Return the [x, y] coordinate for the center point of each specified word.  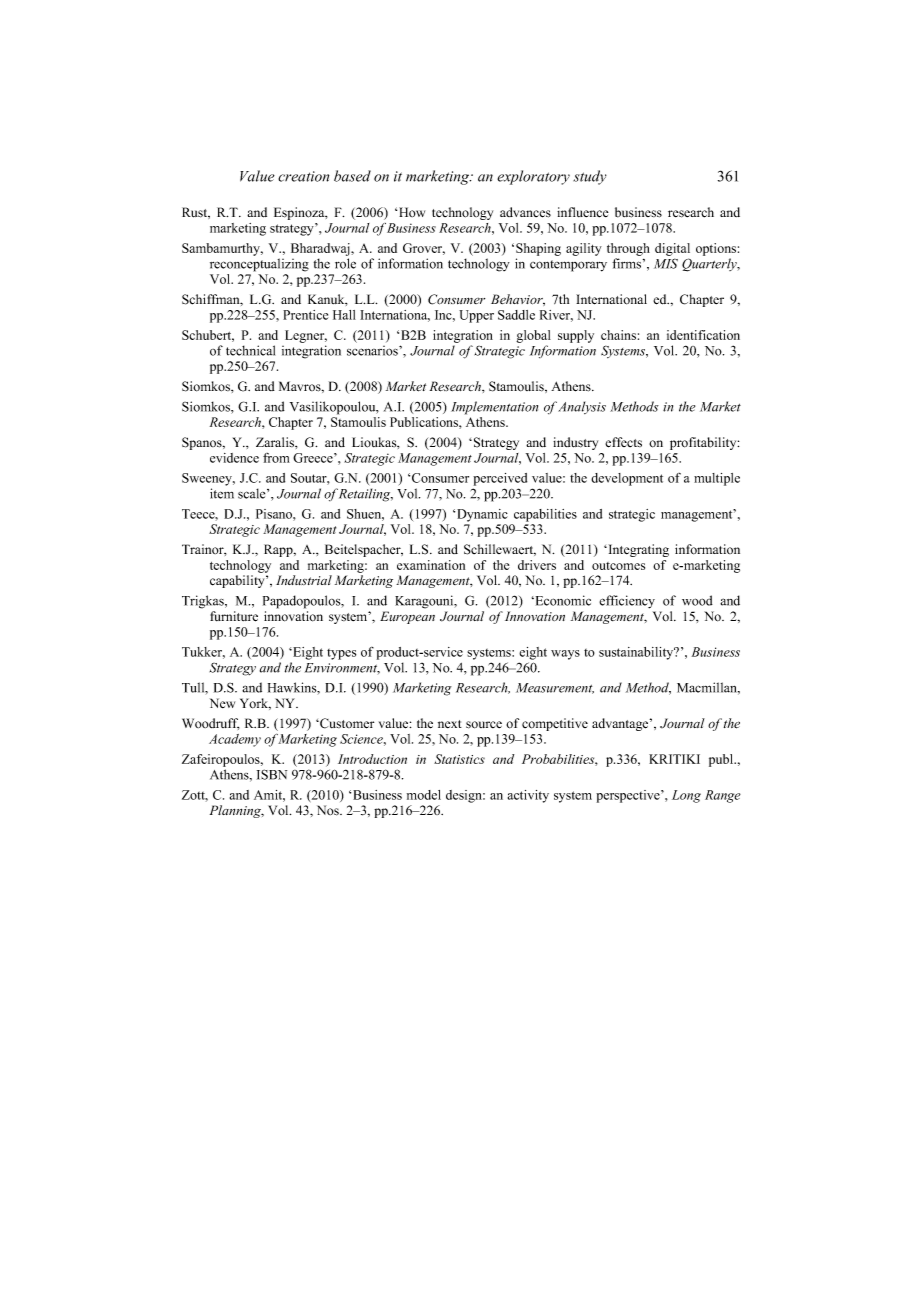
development [627, 479]
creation [303, 176]
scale [253, 493]
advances [525, 212]
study [590, 177]
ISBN [272, 774]
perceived [500, 479]
